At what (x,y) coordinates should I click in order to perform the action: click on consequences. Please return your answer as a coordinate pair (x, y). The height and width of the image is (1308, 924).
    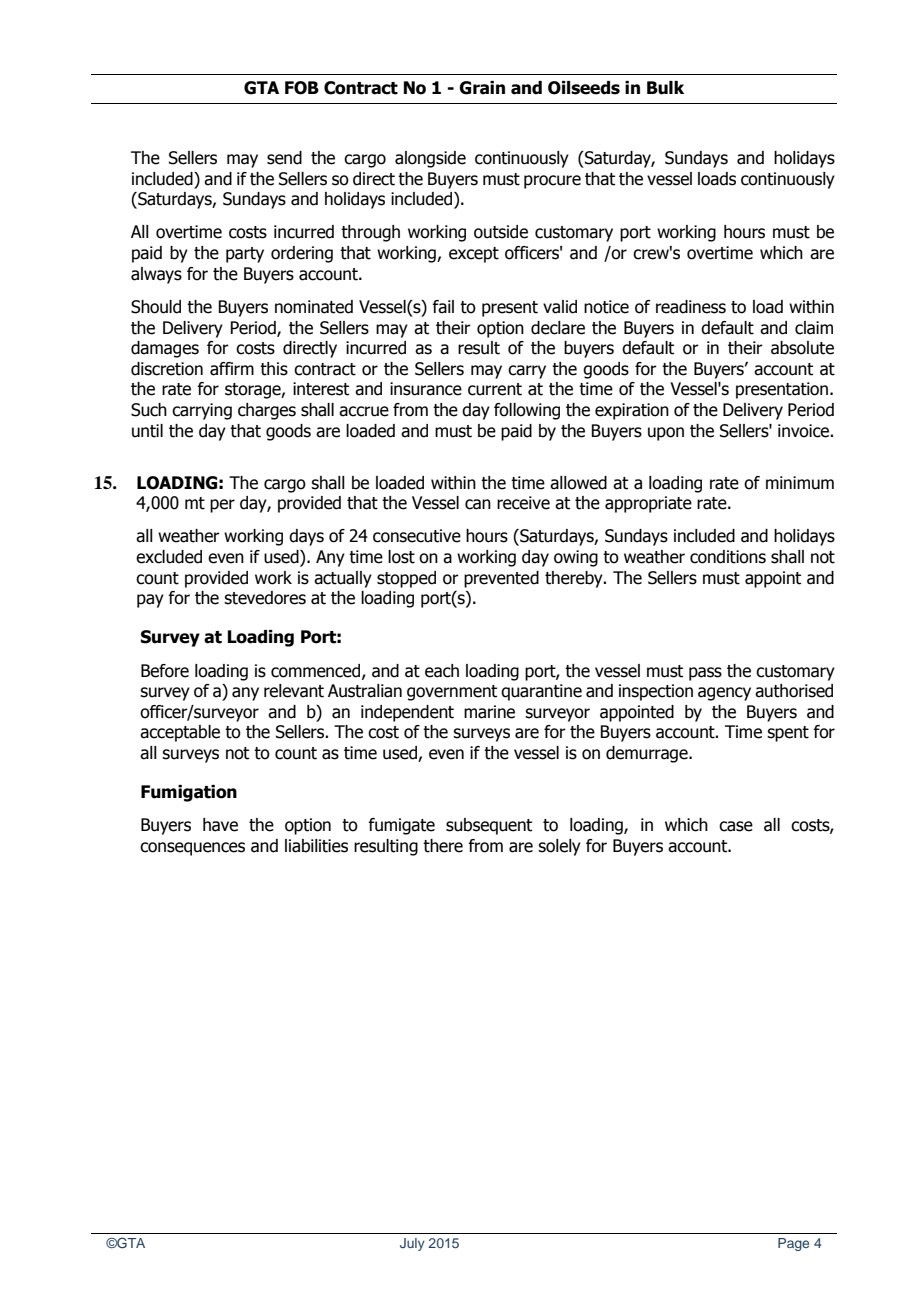
    Looking at the image, I should click on (192, 849).
